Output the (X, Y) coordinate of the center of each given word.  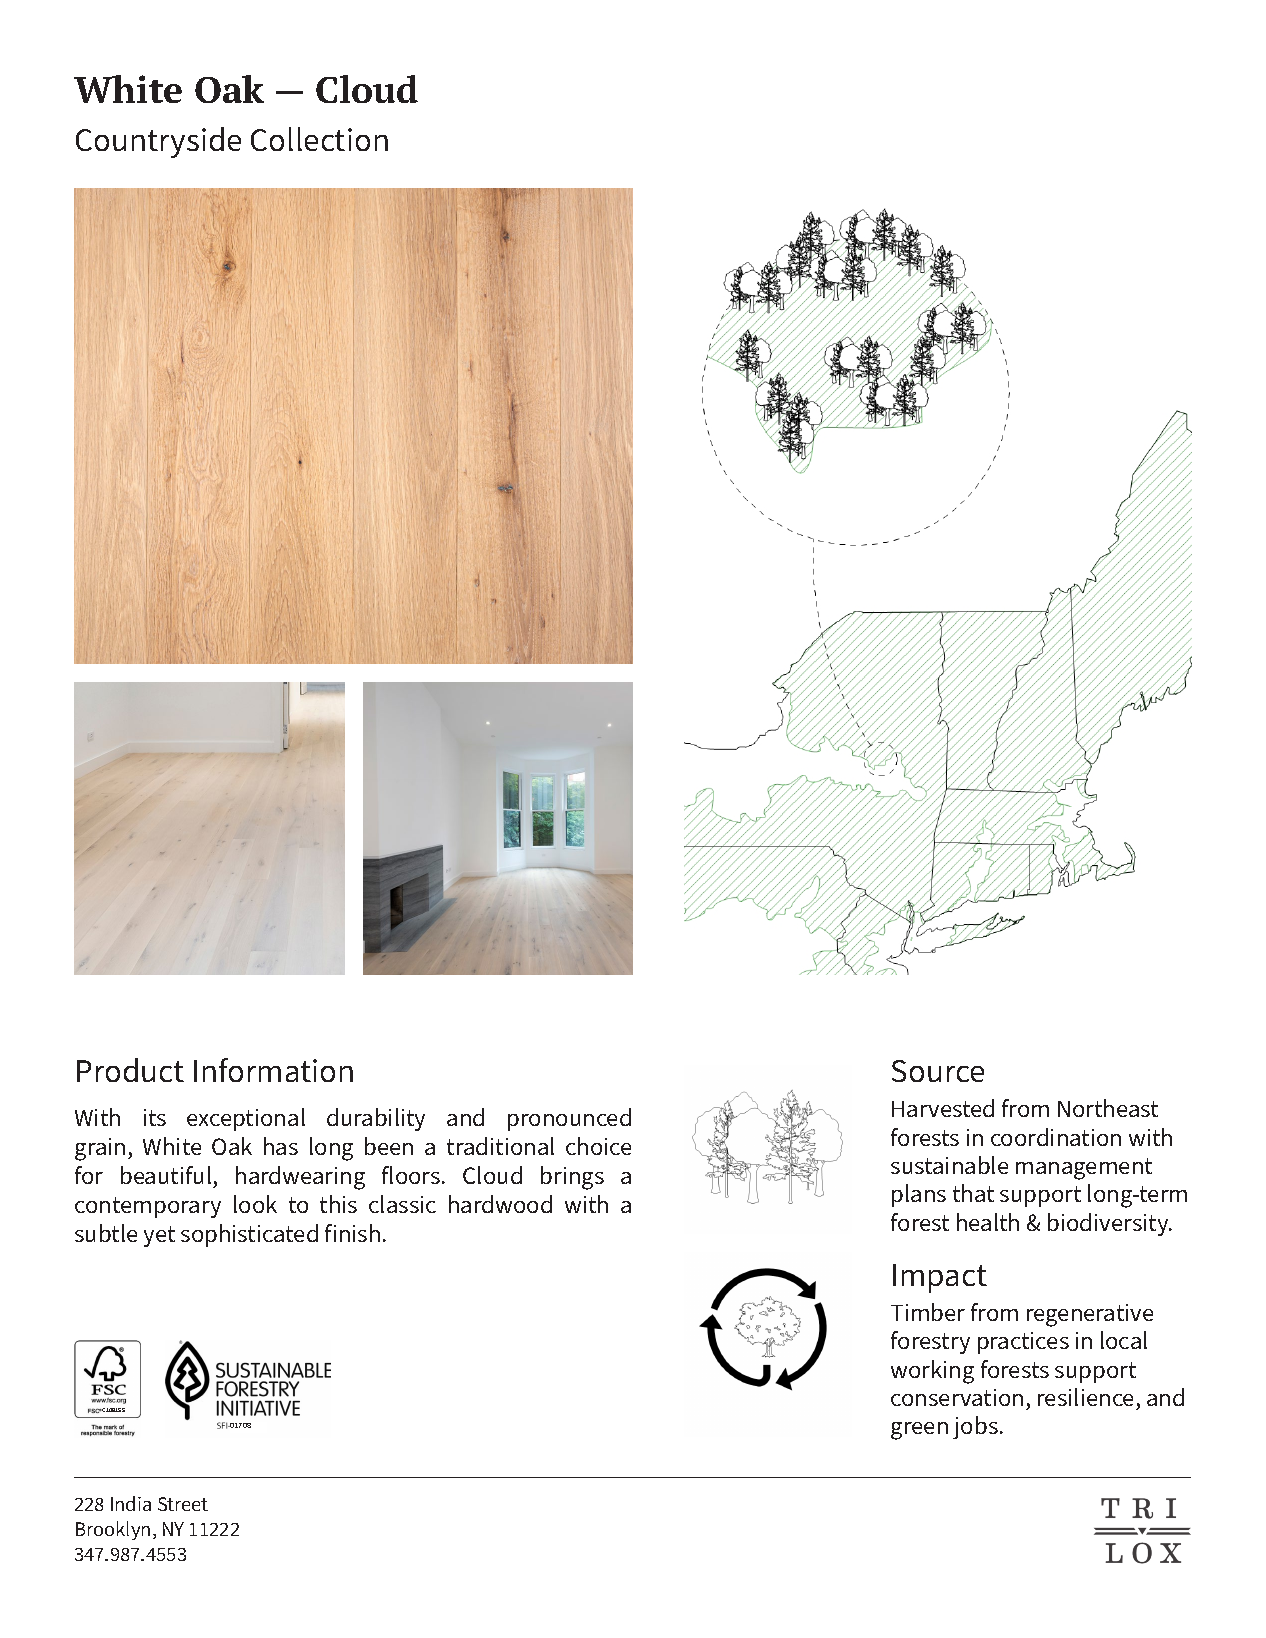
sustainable (949, 1165)
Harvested (943, 1108)
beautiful (167, 1177)
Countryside (158, 142)
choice (598, 1146)
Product (130, 1070)
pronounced (569, 1119)
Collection (319, 139)
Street (183, 1504)
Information (273, 1070)
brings (572, 1178)
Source (938, 1071)
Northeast (1108, 1108)
